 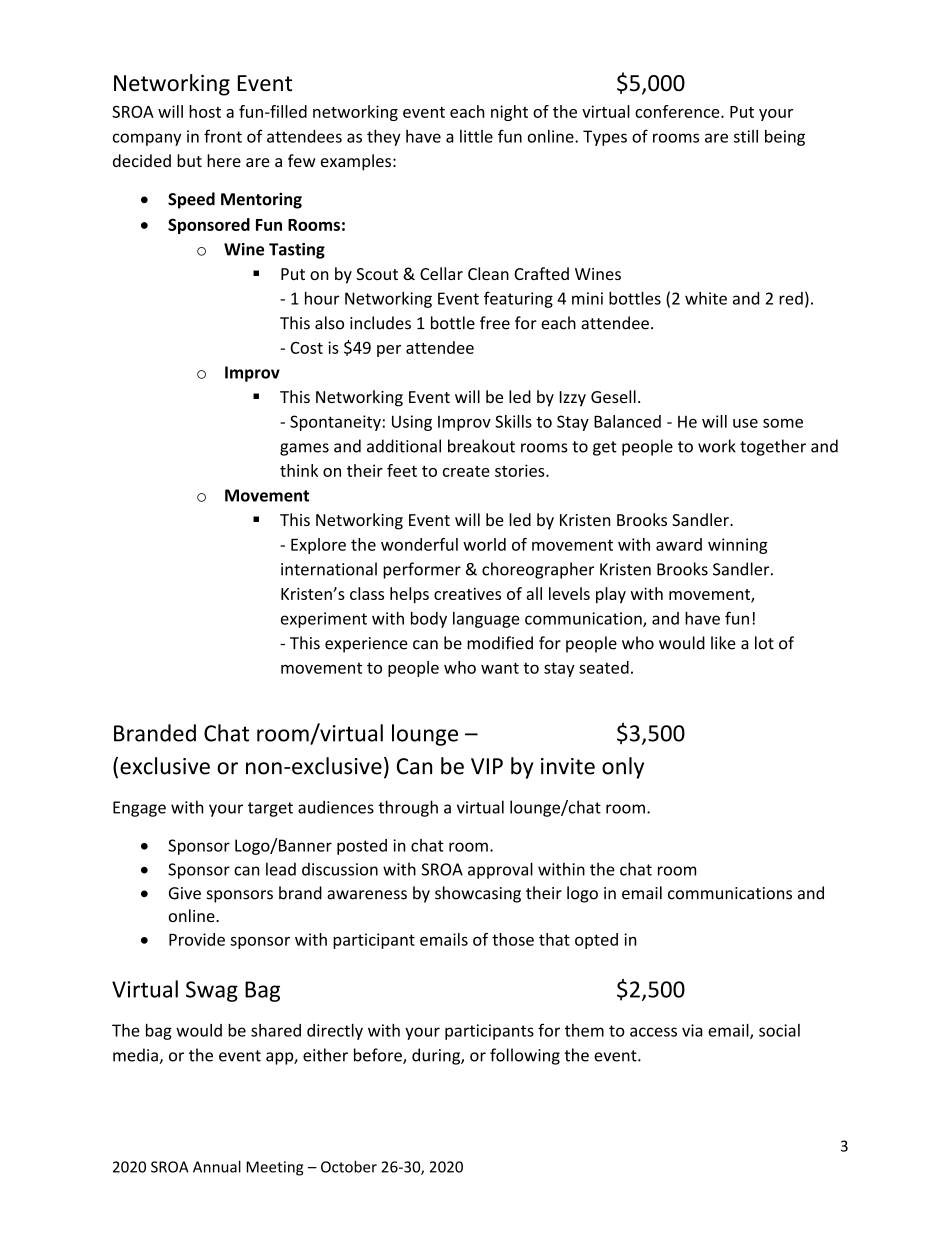 I want to click on language, so click(x=486, y=620).
